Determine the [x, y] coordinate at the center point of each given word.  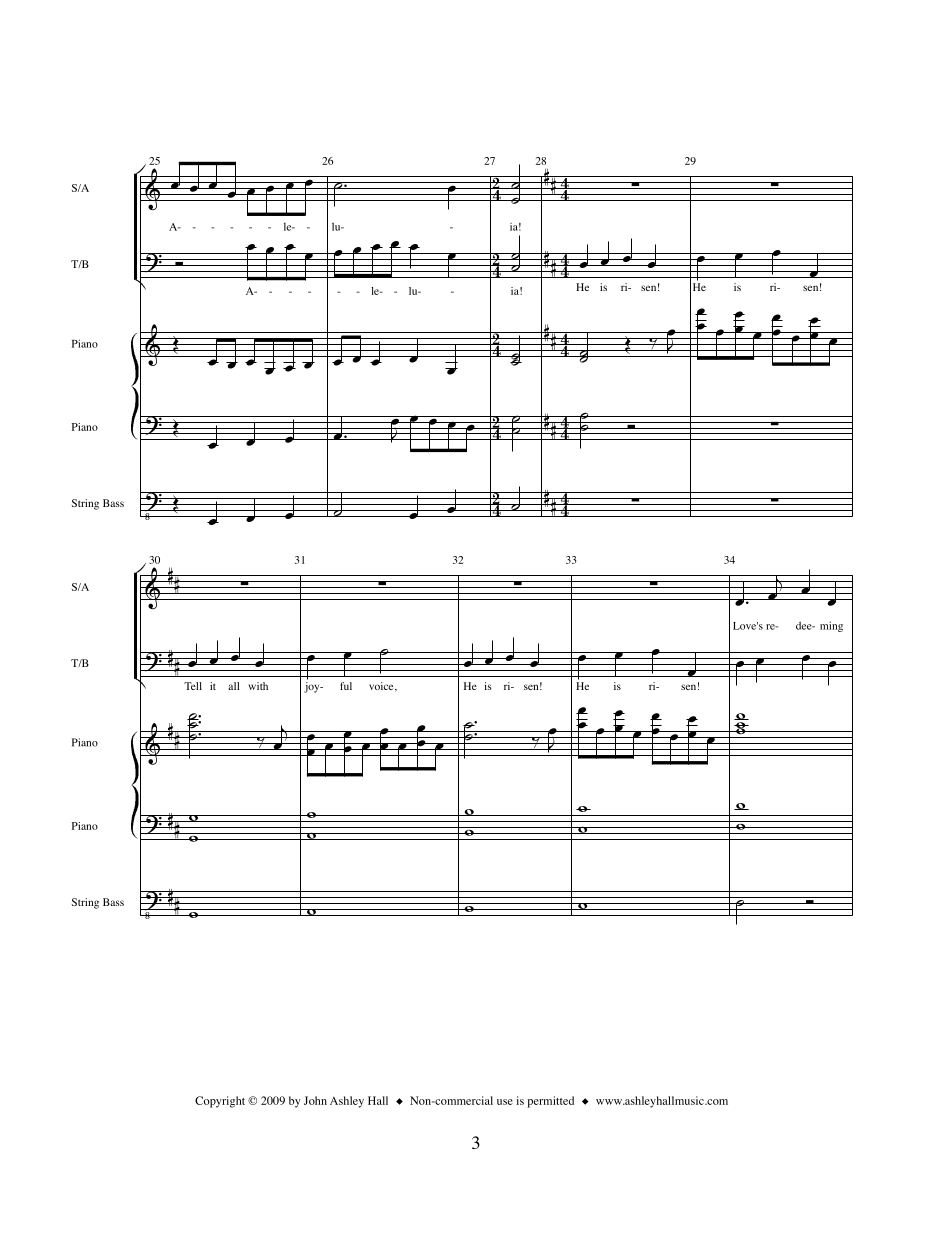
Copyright [220, 1102]
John [315, 1100]
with [258, 686]
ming [831, 626]
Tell [193, 686]
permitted [550, 1102]
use [505, 1102]
